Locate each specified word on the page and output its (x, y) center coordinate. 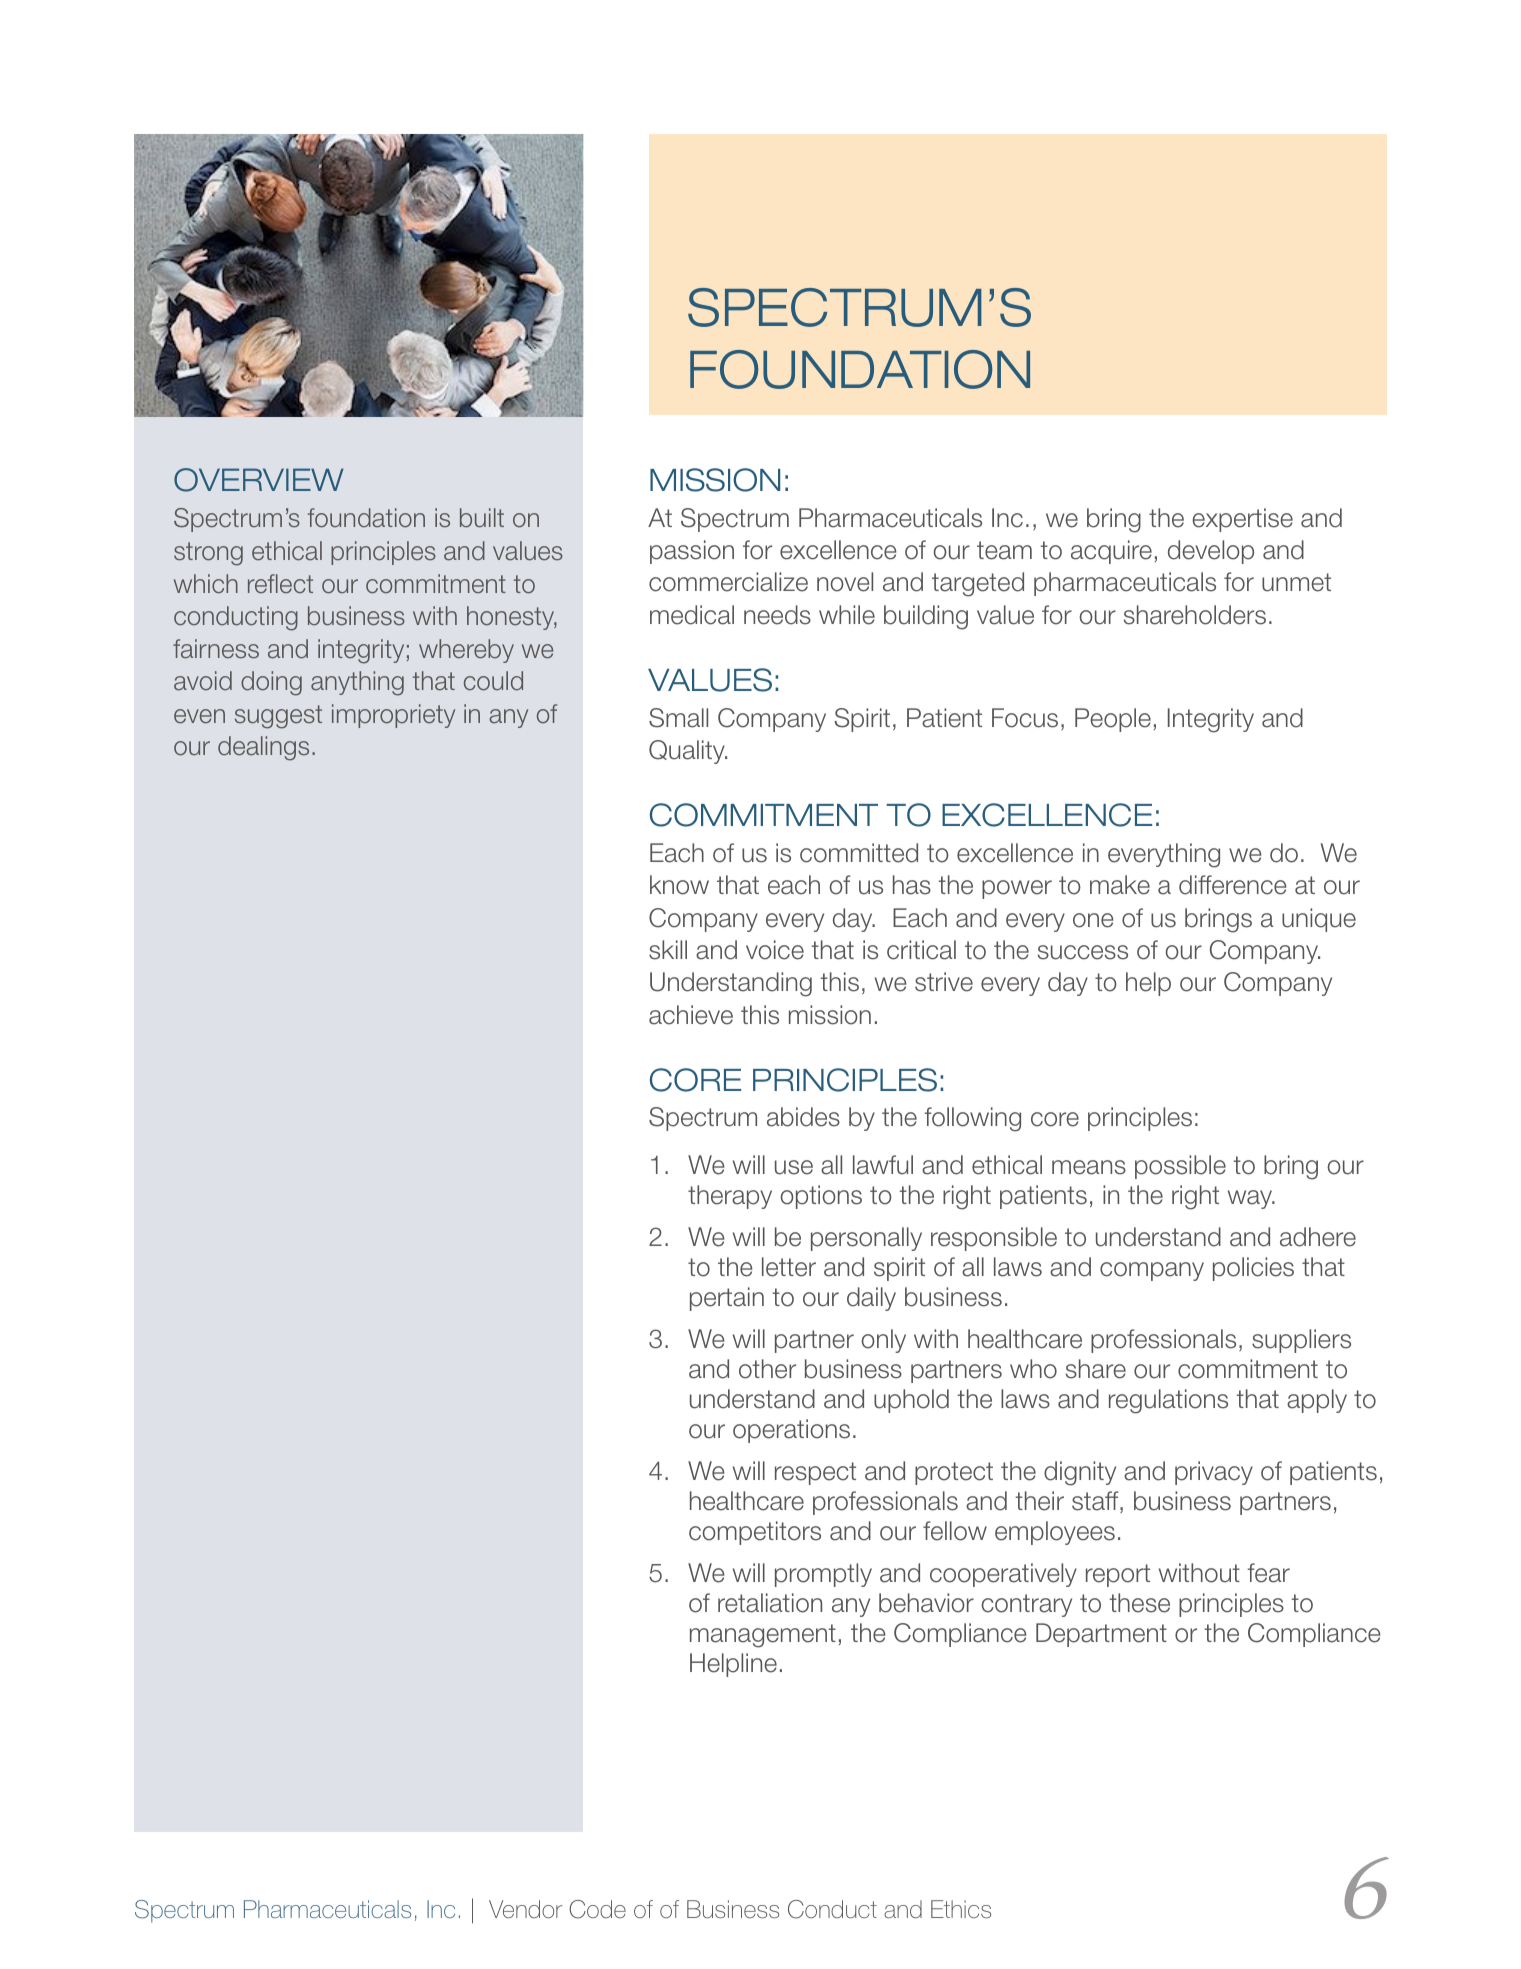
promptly (823, 1575)
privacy (1214, 1473)
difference (1232, 885)
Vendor (525, 1909)
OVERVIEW (259, 480)
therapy (730, 1197)
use (794, 1167)
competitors (755, 1533)
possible (1180, 1167)
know (679, 885)
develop (1211, 552)
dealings (263, 748)
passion (692, 552)
